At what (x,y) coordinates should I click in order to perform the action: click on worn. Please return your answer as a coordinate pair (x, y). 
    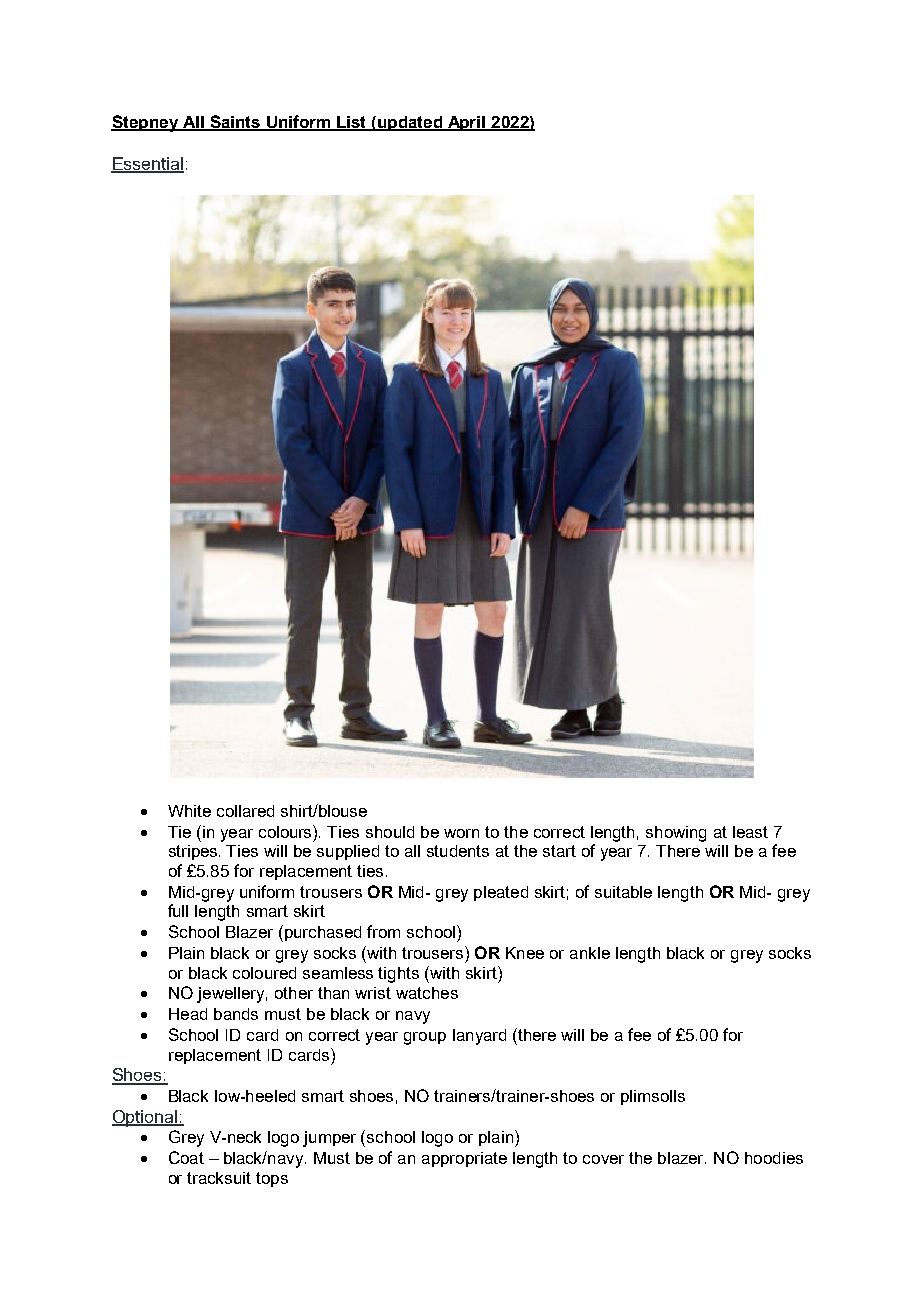
    Looking at the image, I should click on (461, 833).
